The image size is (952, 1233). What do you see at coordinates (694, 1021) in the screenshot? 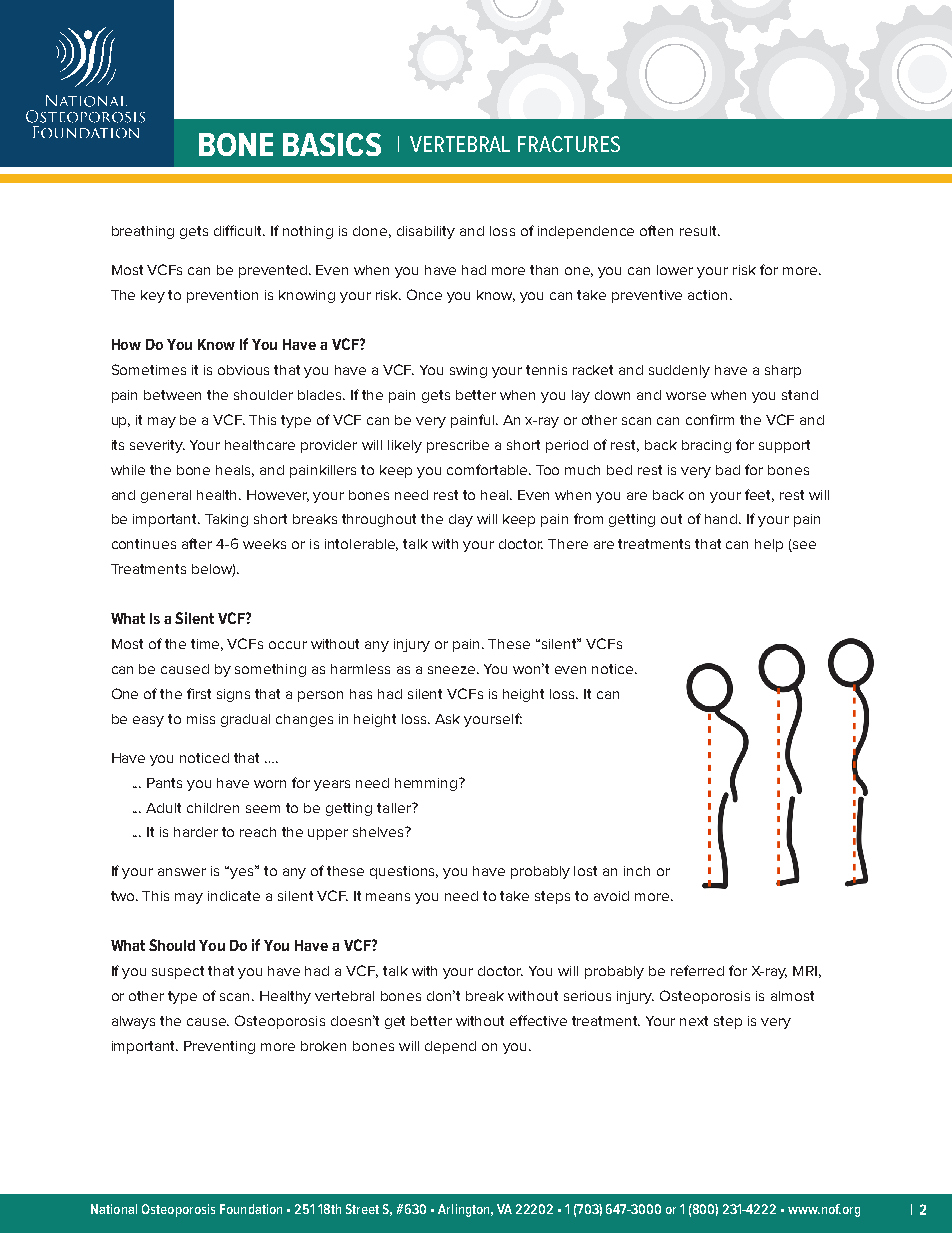
I see `next` at bounding box center [694, 1021].
